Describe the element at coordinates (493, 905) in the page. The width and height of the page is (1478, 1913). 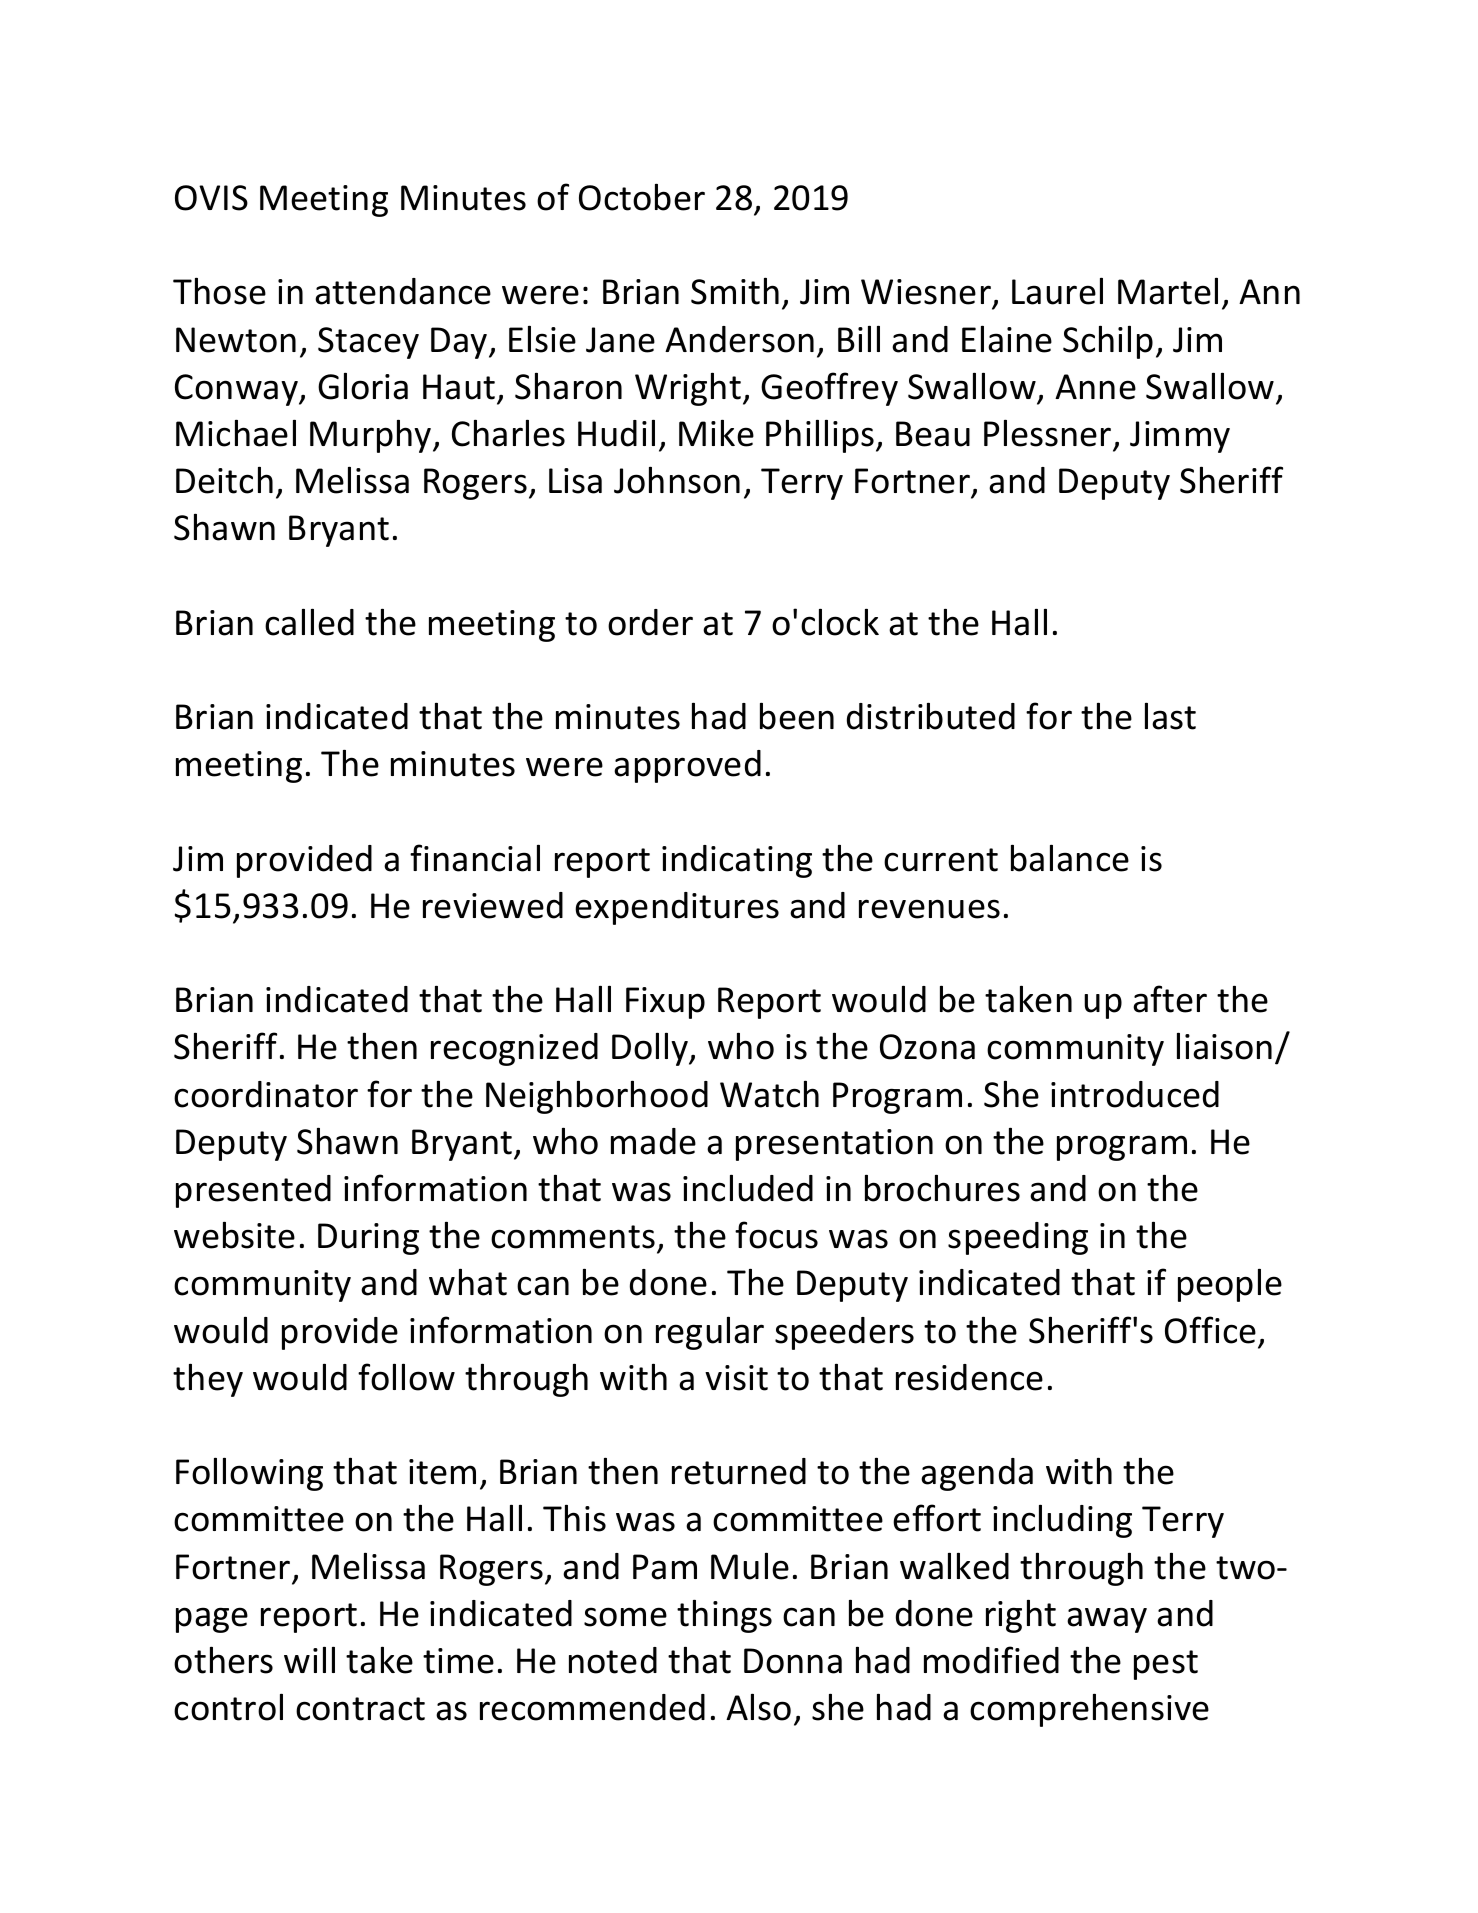
I see `reviewed` at that location.
